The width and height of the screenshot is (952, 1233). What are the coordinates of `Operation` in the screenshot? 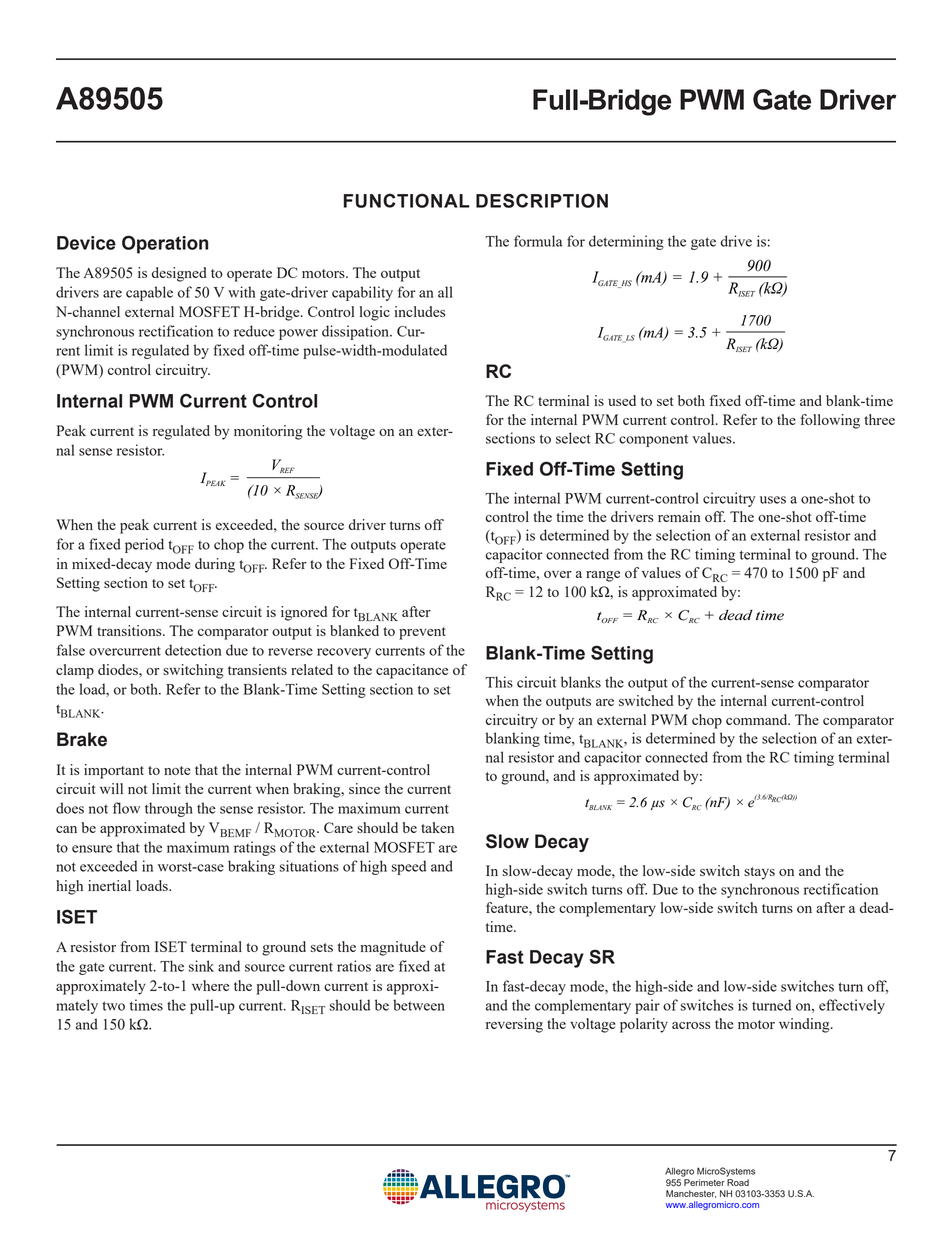 It's located at (165, 244).
